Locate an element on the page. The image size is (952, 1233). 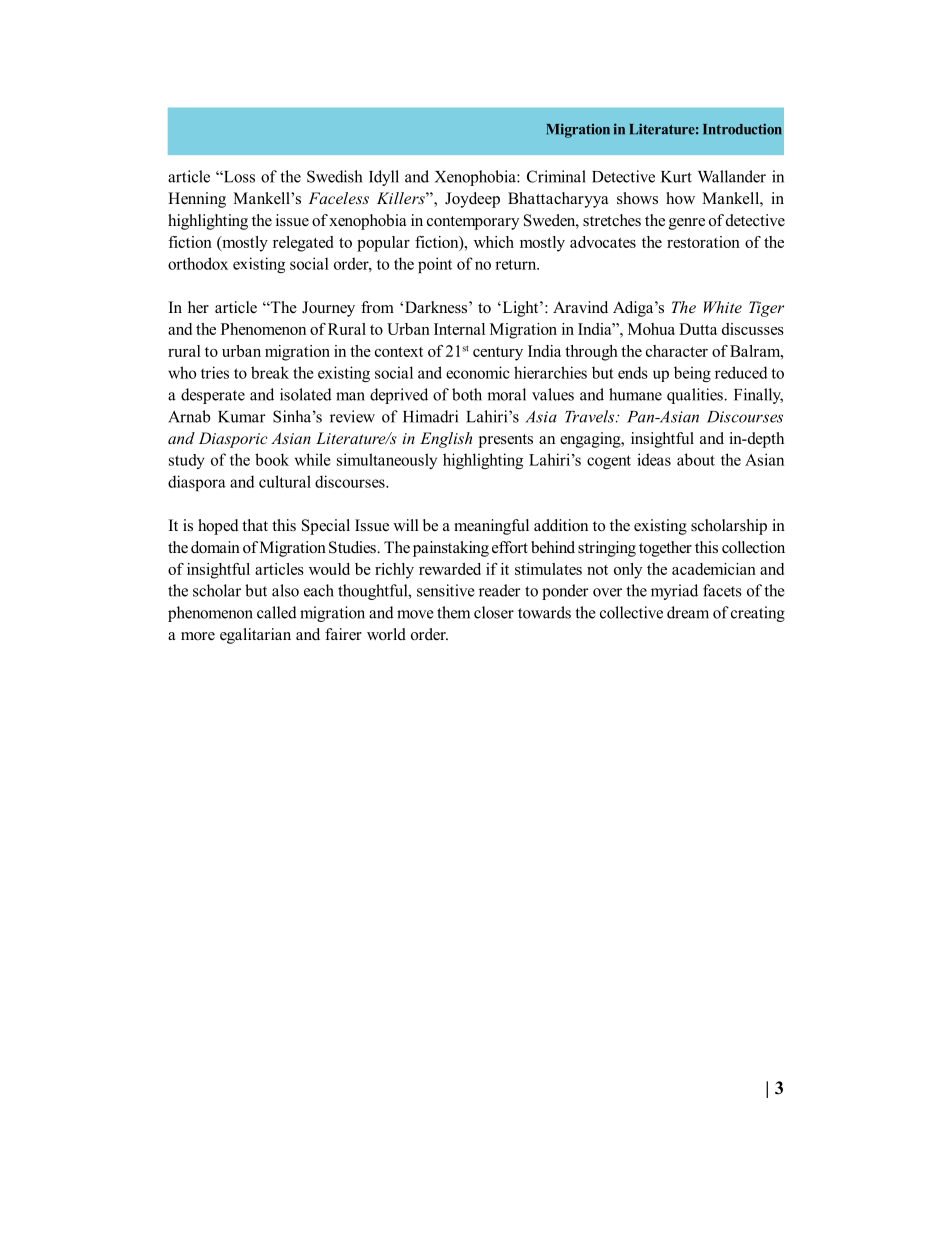
Journey is located at coordinates (328, 309).
